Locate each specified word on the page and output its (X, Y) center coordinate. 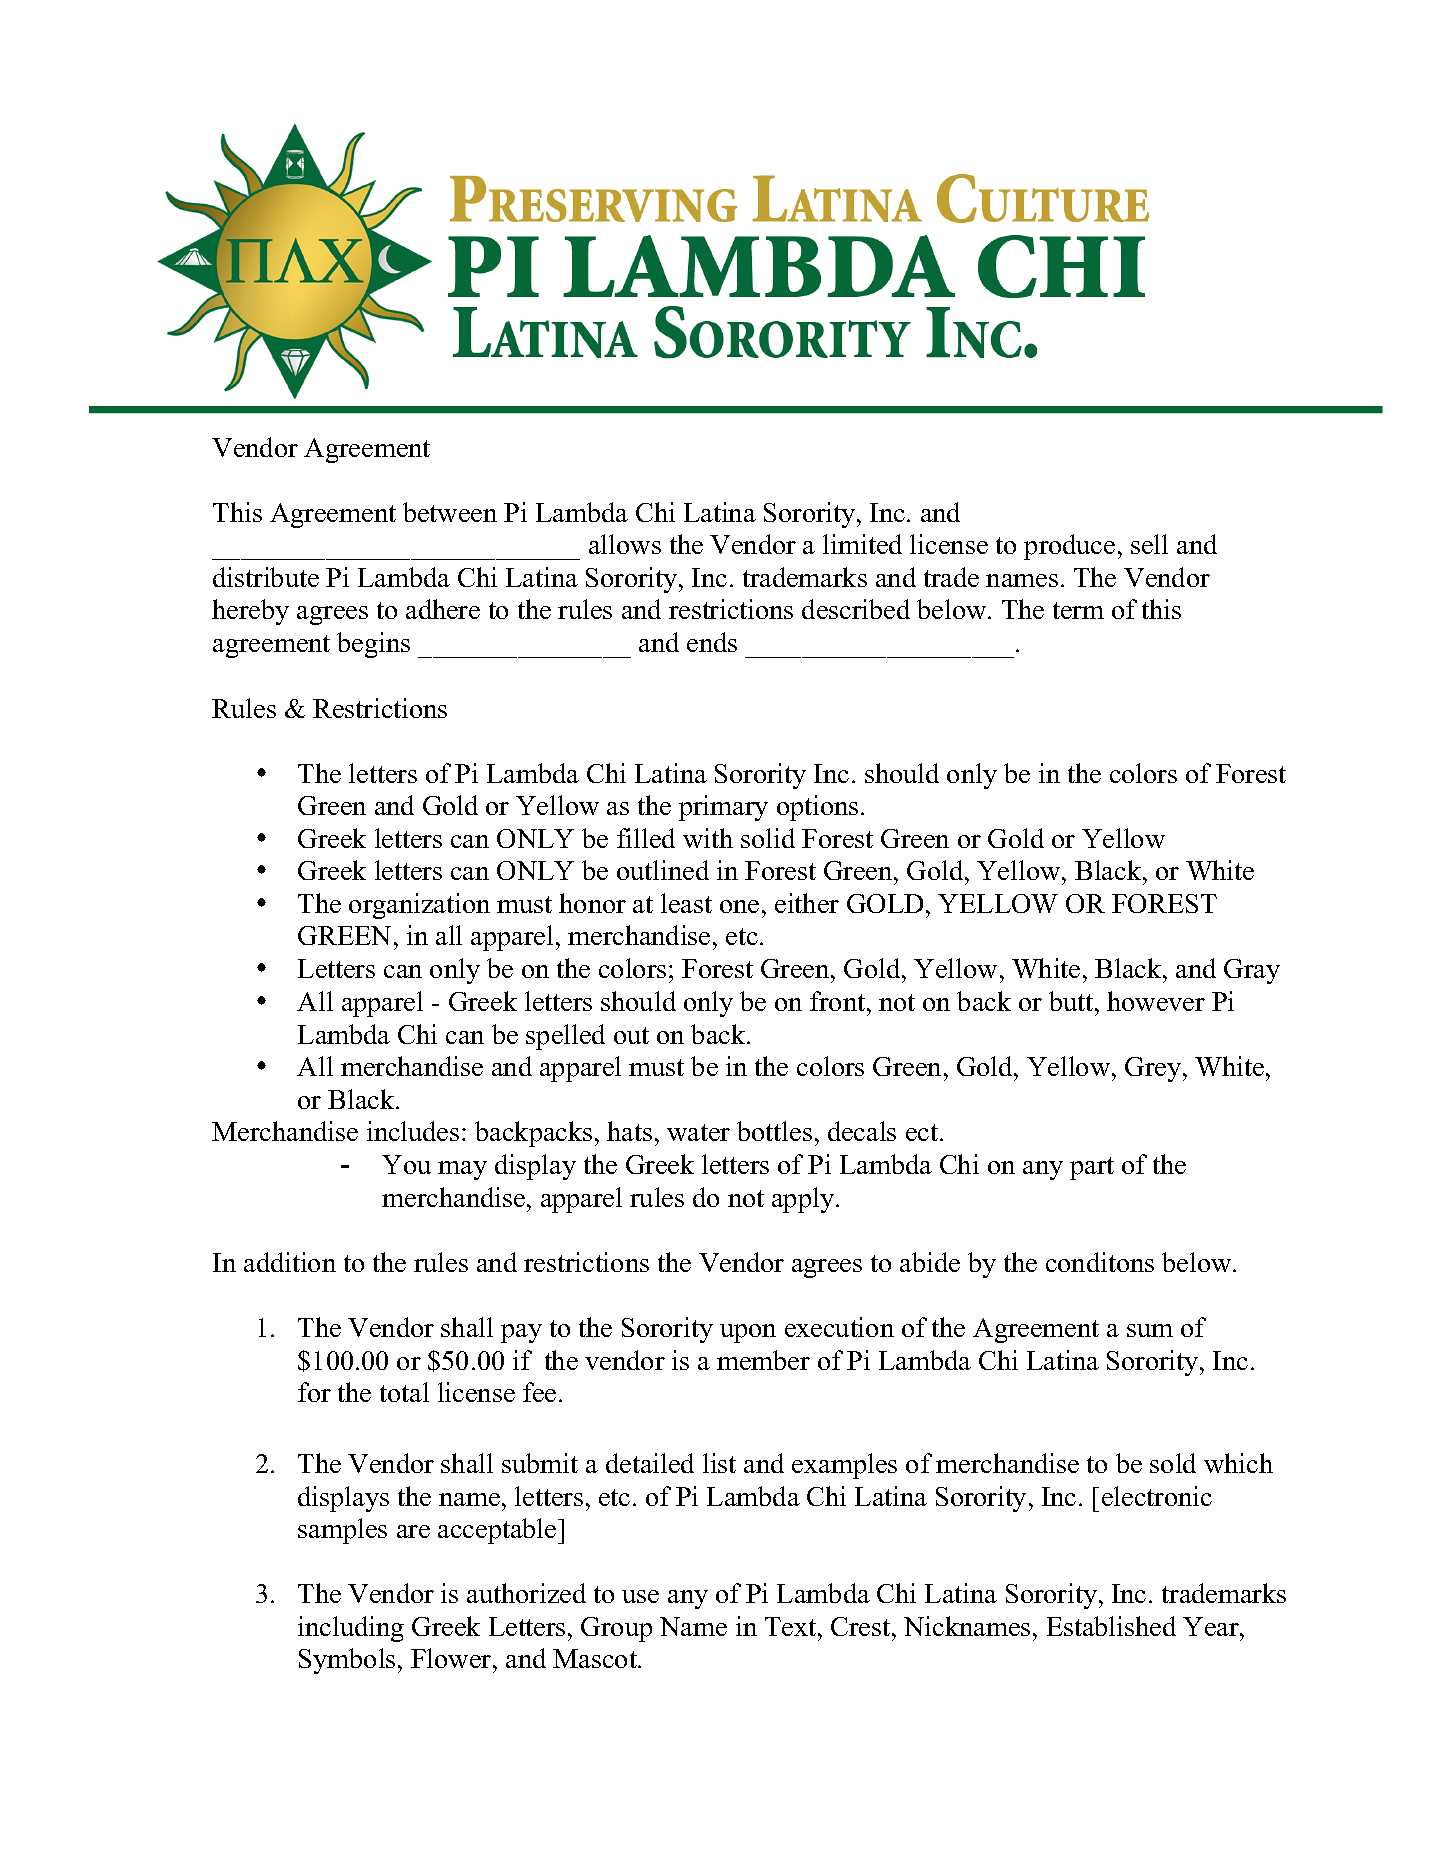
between (450, 512)
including (351, 1629)
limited (862, 544)
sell (1149, 544)
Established (1111, 1626)
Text (792, 1626)
